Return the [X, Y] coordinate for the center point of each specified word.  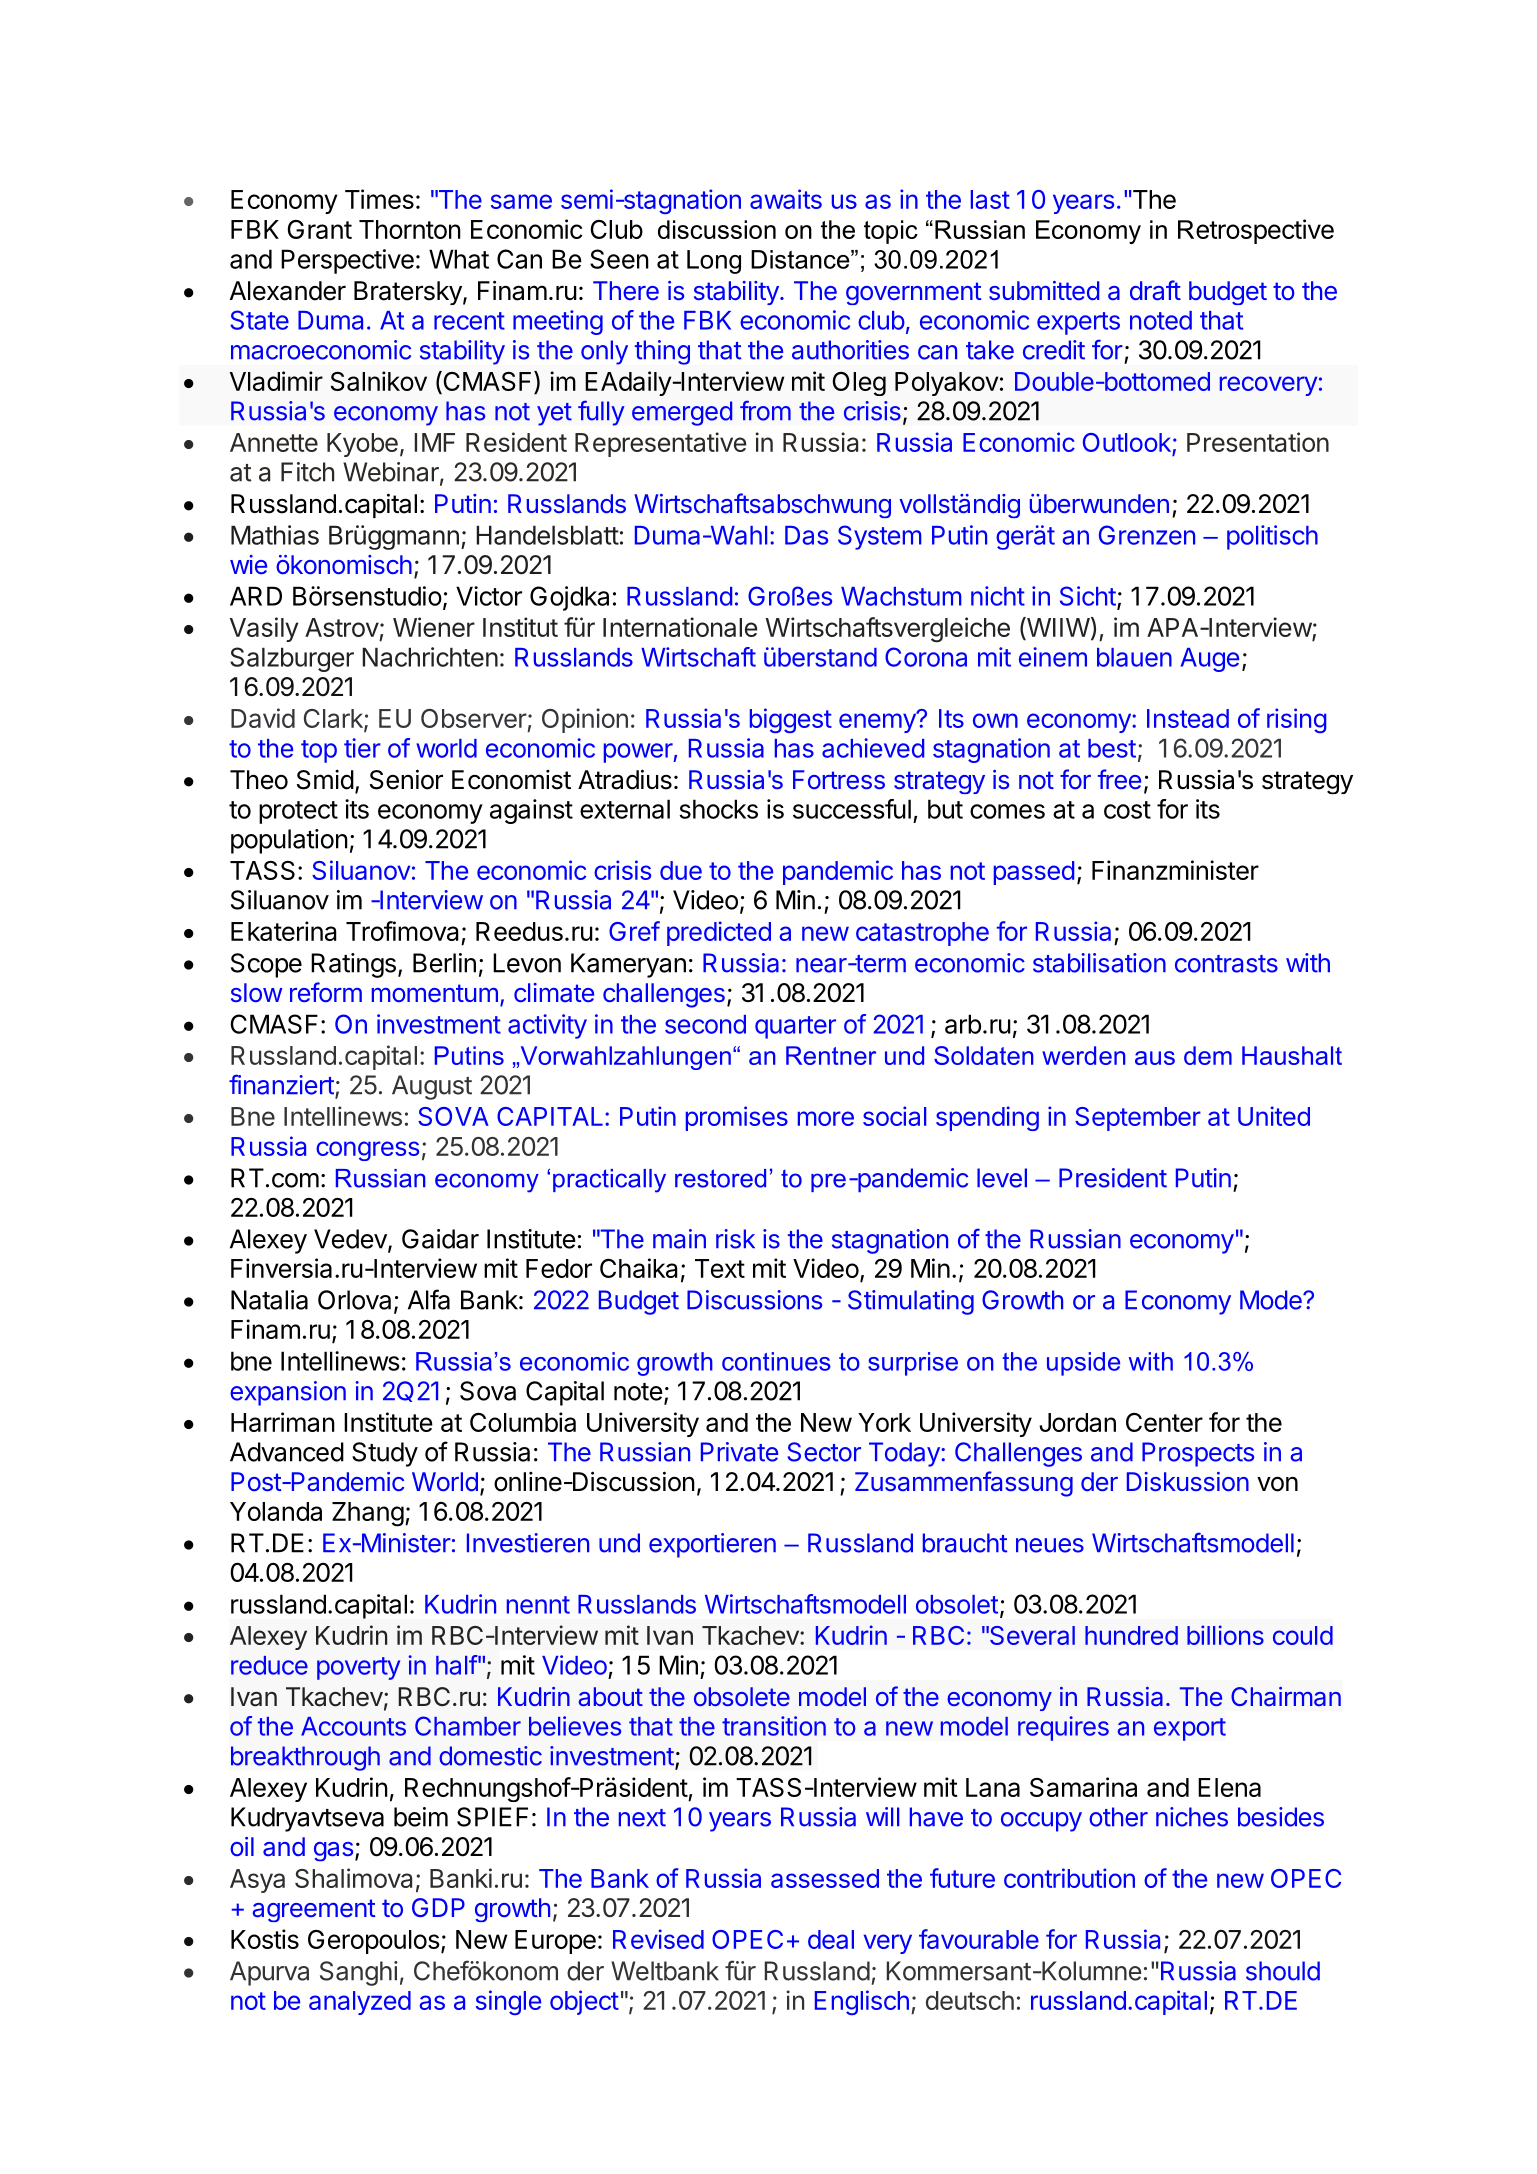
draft [1155, 290]
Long [714, 262]
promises [737, 1118]
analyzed [360, 2003]
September [1138, 1119]
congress [367, 1151]
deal [831, 1939]
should [1283, 1971]
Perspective [347, 261]
